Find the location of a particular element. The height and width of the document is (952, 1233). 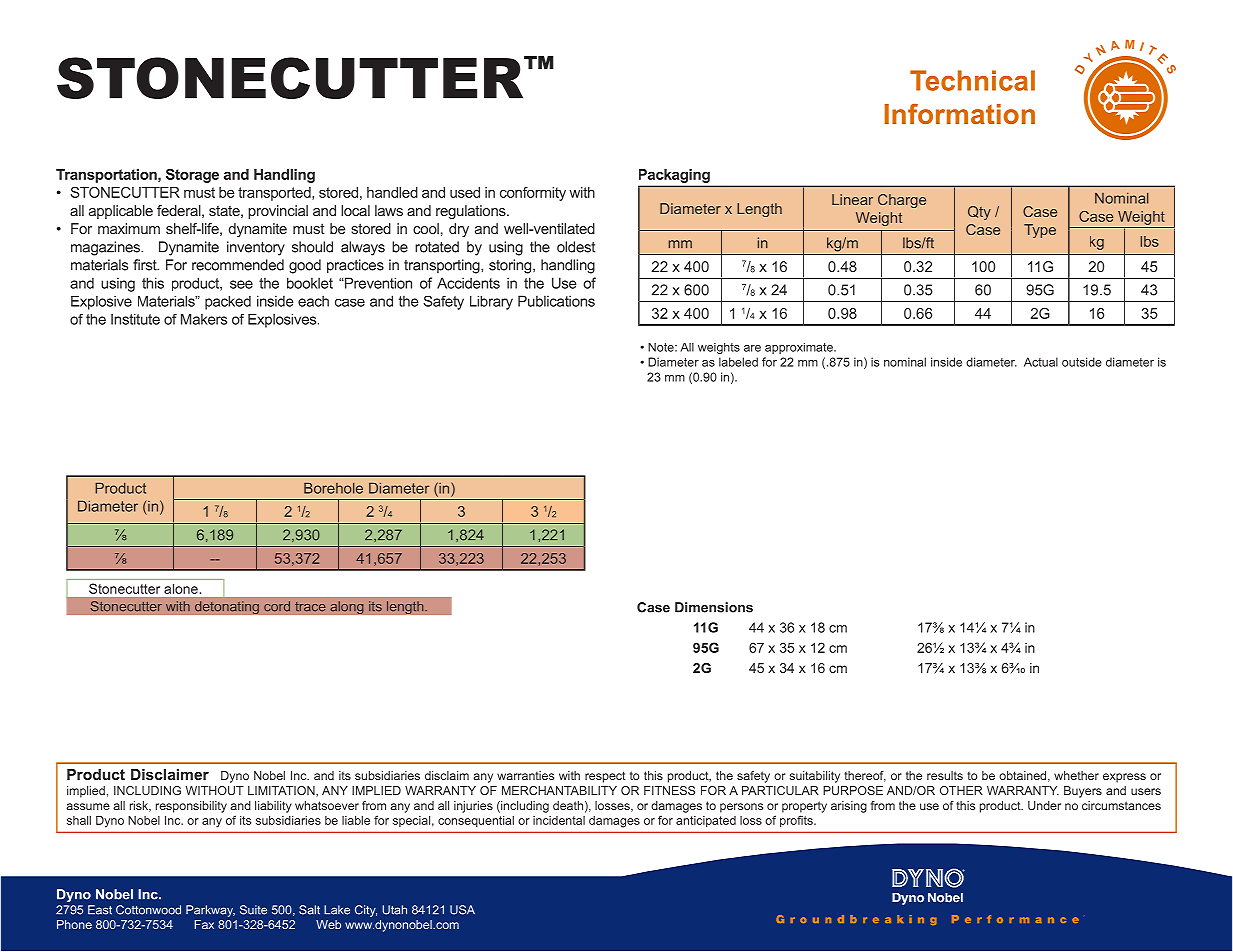

Borehole is located at coordinates (333, 488).
